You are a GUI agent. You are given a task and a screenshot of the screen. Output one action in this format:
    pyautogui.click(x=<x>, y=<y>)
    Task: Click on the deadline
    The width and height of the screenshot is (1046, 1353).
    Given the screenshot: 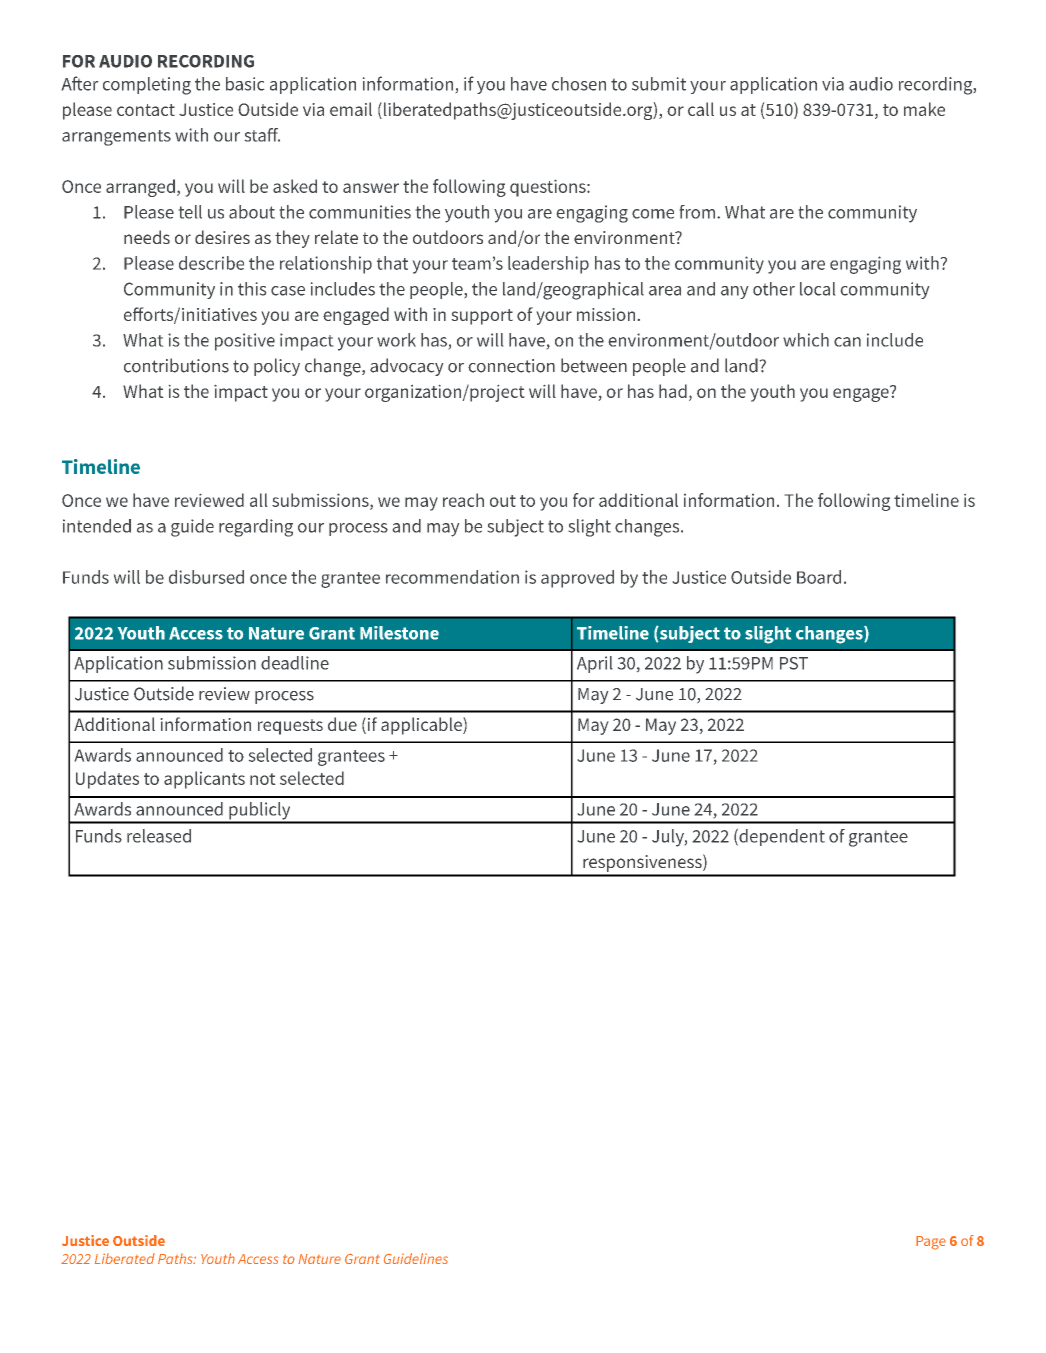 What is the action you would take?
    pyautogui.click(x=295, y=663)
